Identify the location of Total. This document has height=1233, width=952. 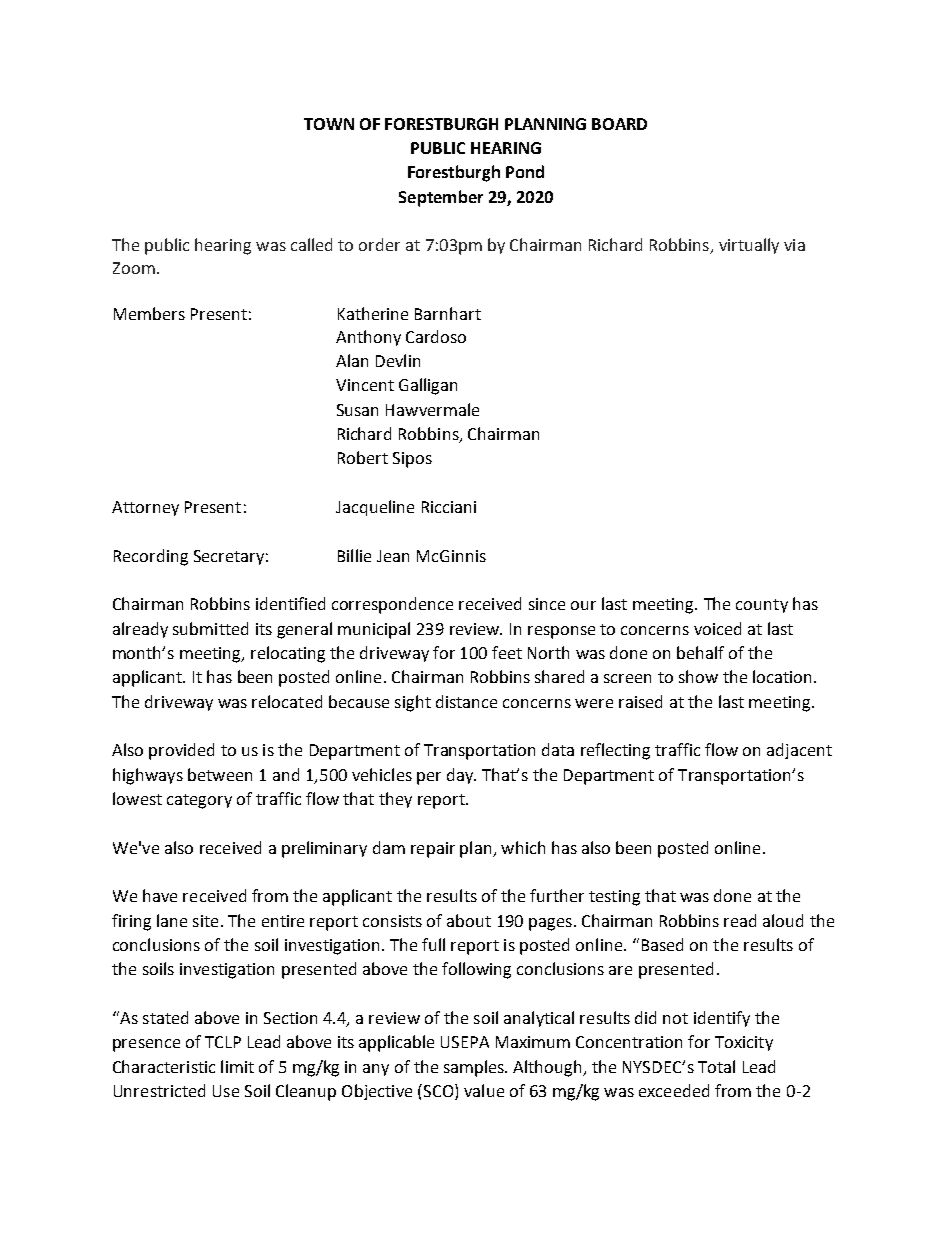
(716, 1066).
